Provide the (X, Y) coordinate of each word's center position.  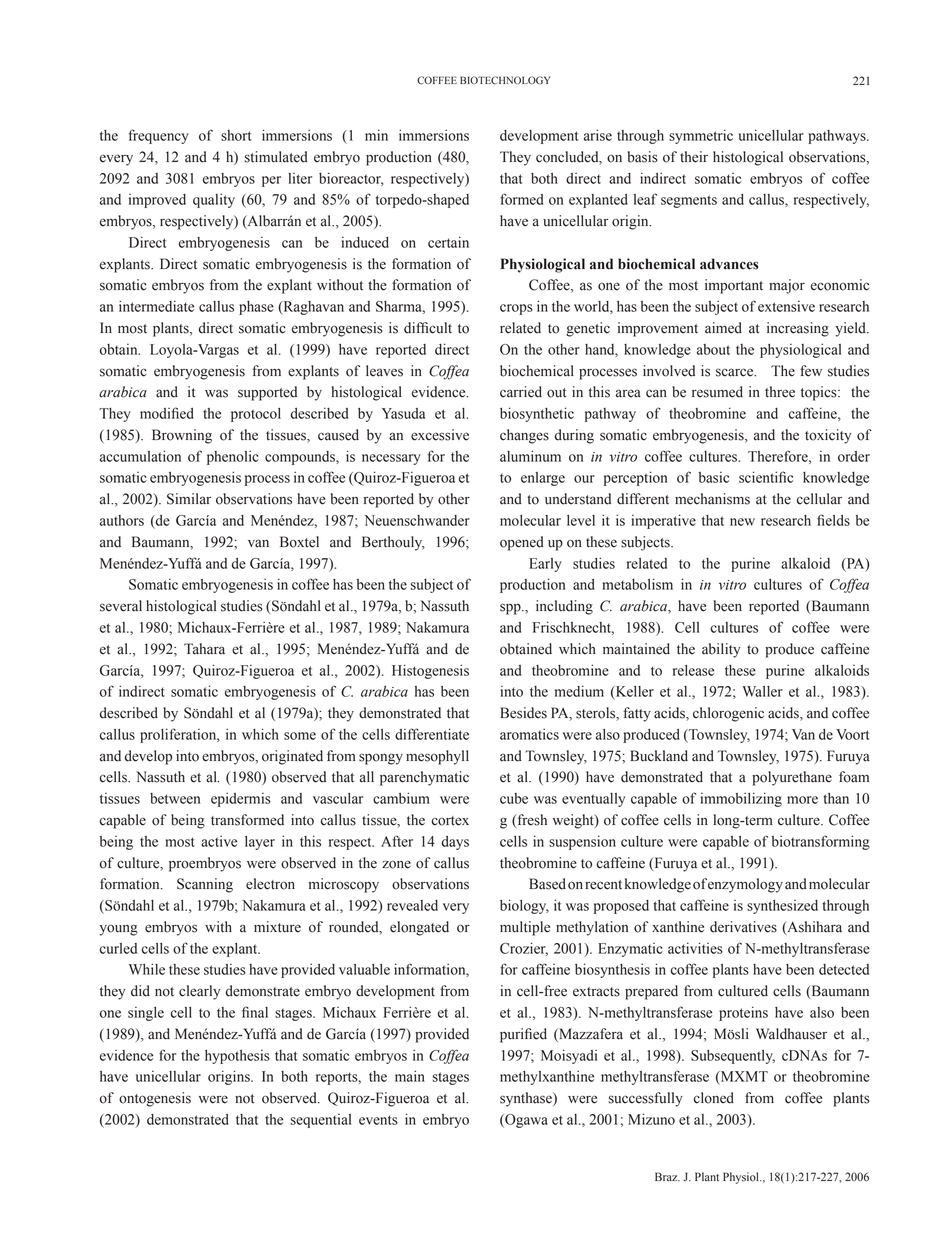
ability (721, 650)
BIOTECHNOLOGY (505, 80)
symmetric (701, 136)
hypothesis (237, 1057)
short (236, 135)
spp (511, 609)
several (121, 606)
